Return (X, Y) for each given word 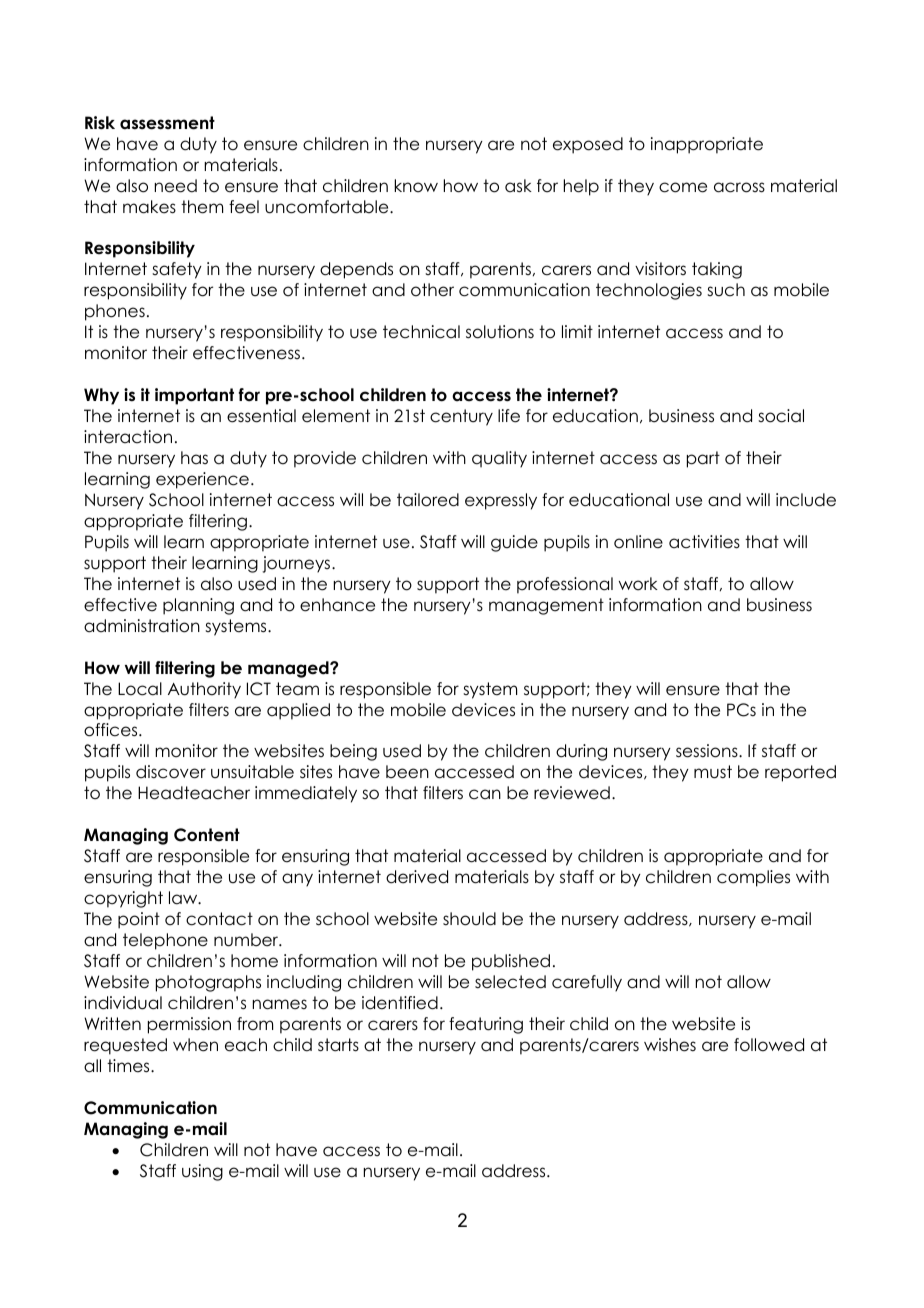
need (176, 186)
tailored (428, 500)
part (703, 459)
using (202, 1172)
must (713, 772)
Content (207, 835)
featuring (486, 1025)
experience (202, 480)
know (416, 186)
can (485, 794)
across (739, 187)
